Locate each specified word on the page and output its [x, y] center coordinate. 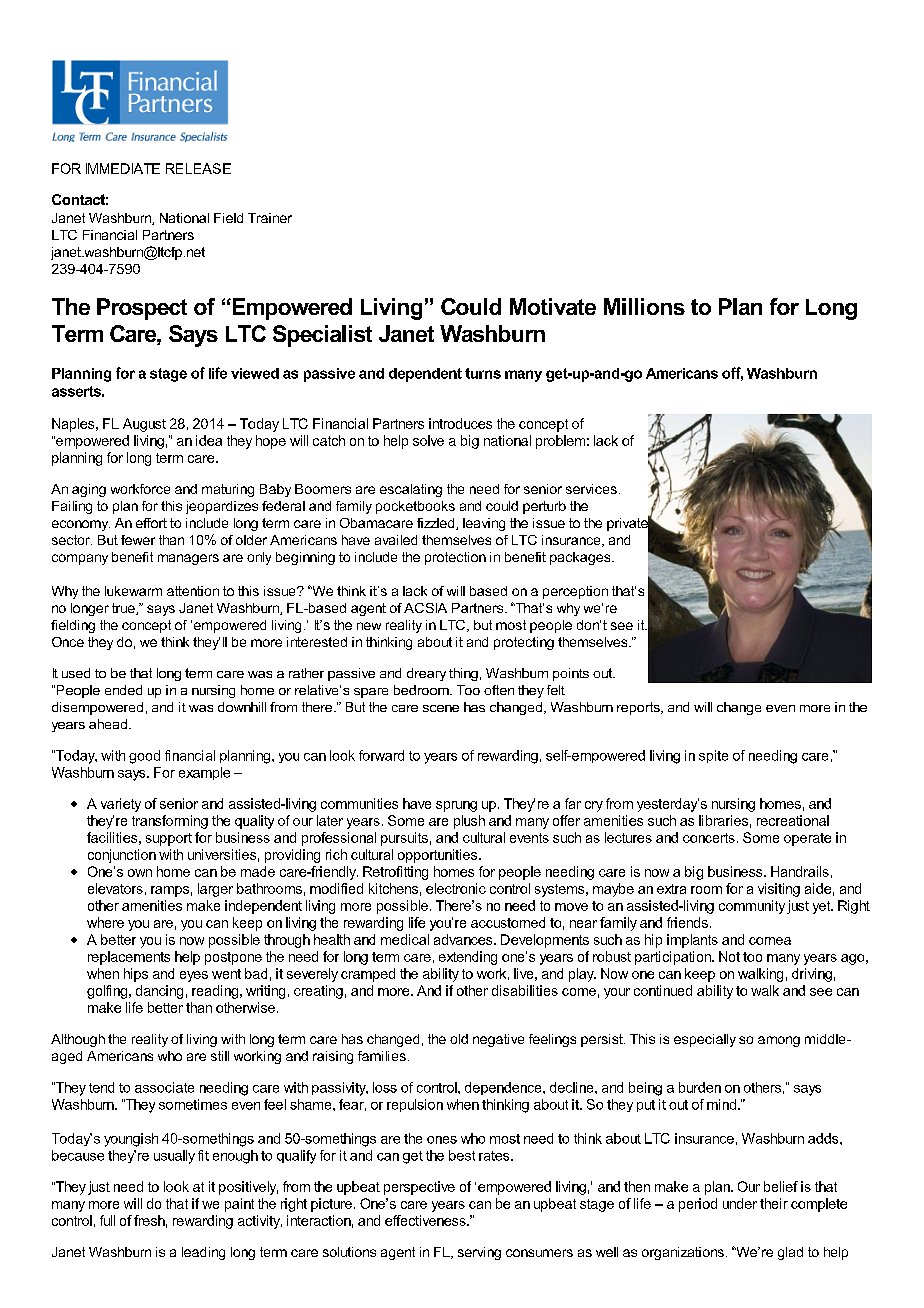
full [107, 1220]
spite [713, 756]
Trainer [270, 218]
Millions [644, 306]
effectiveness [426, 1220]
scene [441, 708]
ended [123, 690]
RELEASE [198, 168]
